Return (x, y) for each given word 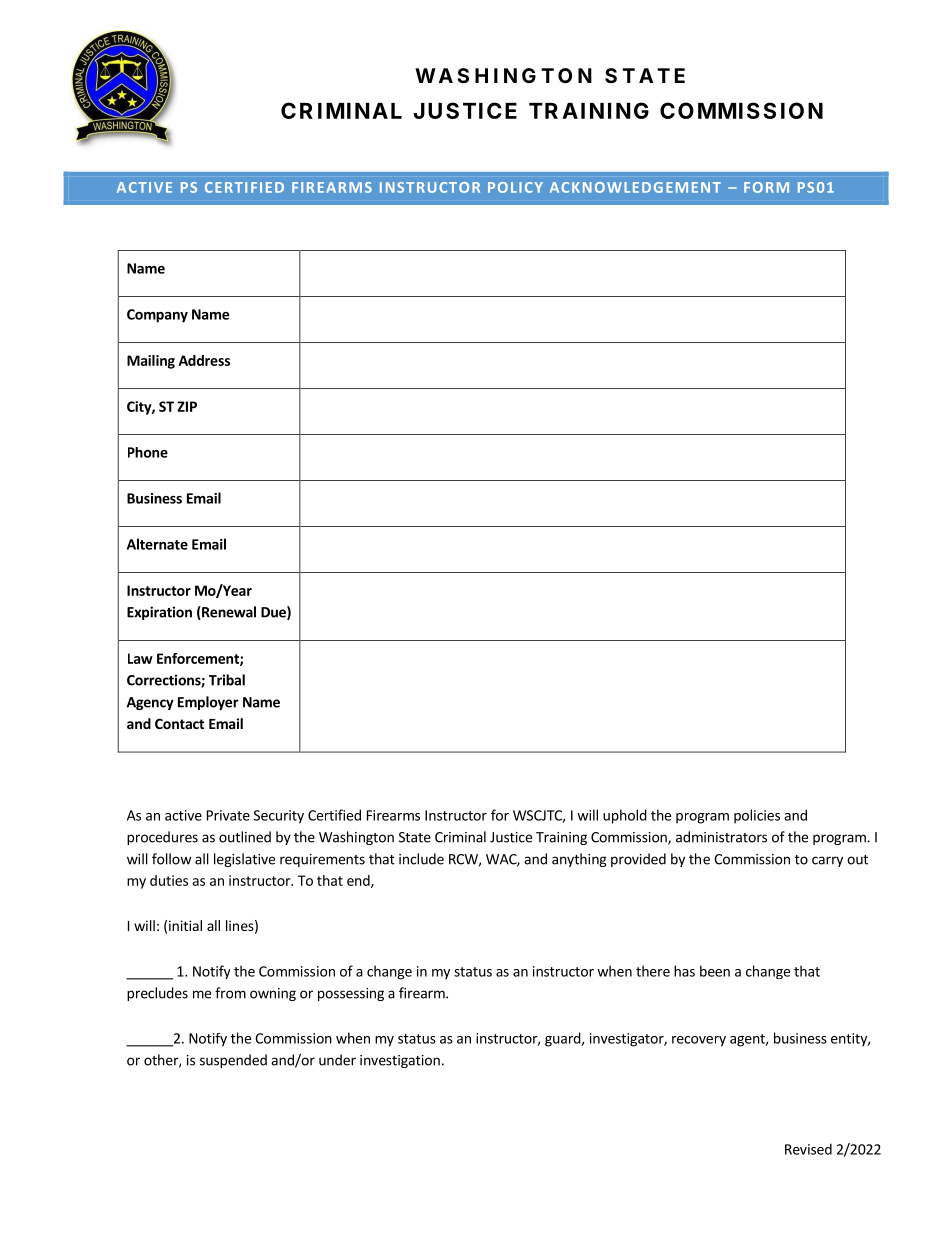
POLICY (515, 187)
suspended (233, 1061)
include (421, 859)
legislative (244, 860)
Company (157, 316)
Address (204, 360)
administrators (721, 837)
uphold (625, 816)
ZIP (187, 406)
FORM (766, 187)
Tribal (227, 680)
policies (757, 816)
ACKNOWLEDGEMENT (635, 187)
